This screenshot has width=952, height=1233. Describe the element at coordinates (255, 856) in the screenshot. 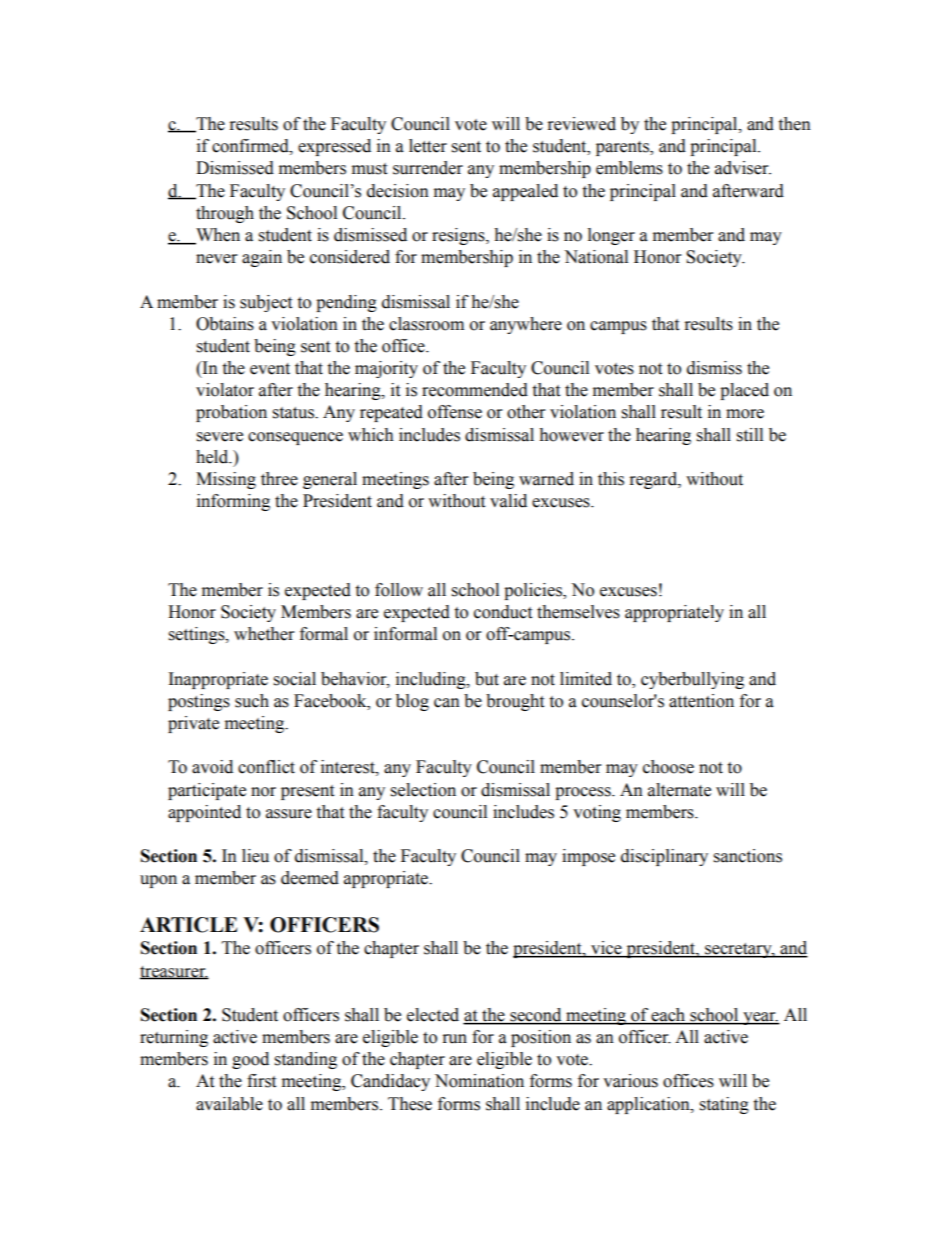

I see `lieu` at that location.
